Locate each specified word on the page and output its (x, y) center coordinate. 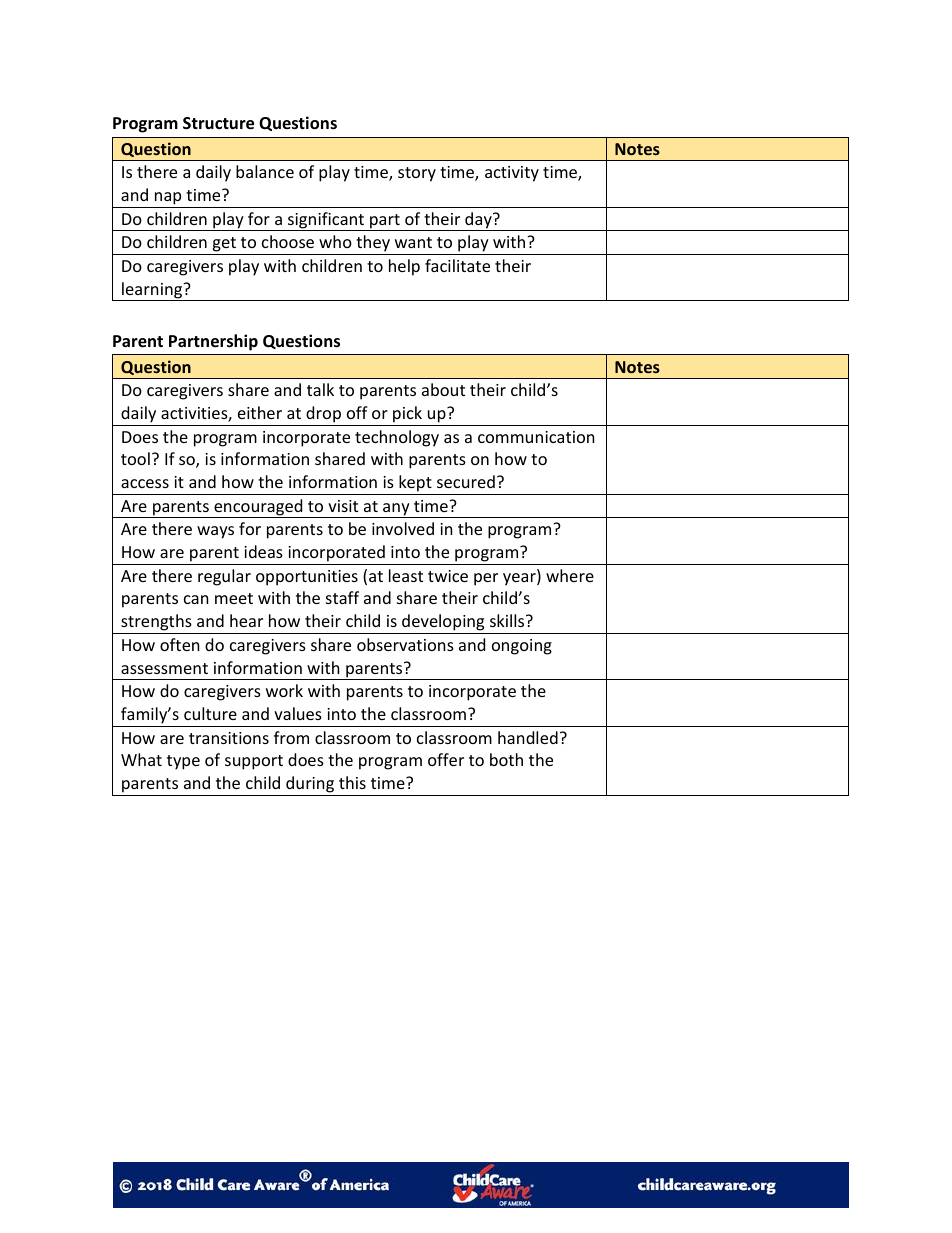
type (183, 762)
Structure (218, 123)
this (352, 782)
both (506, 759)
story (417, 174)
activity (512, 174)
